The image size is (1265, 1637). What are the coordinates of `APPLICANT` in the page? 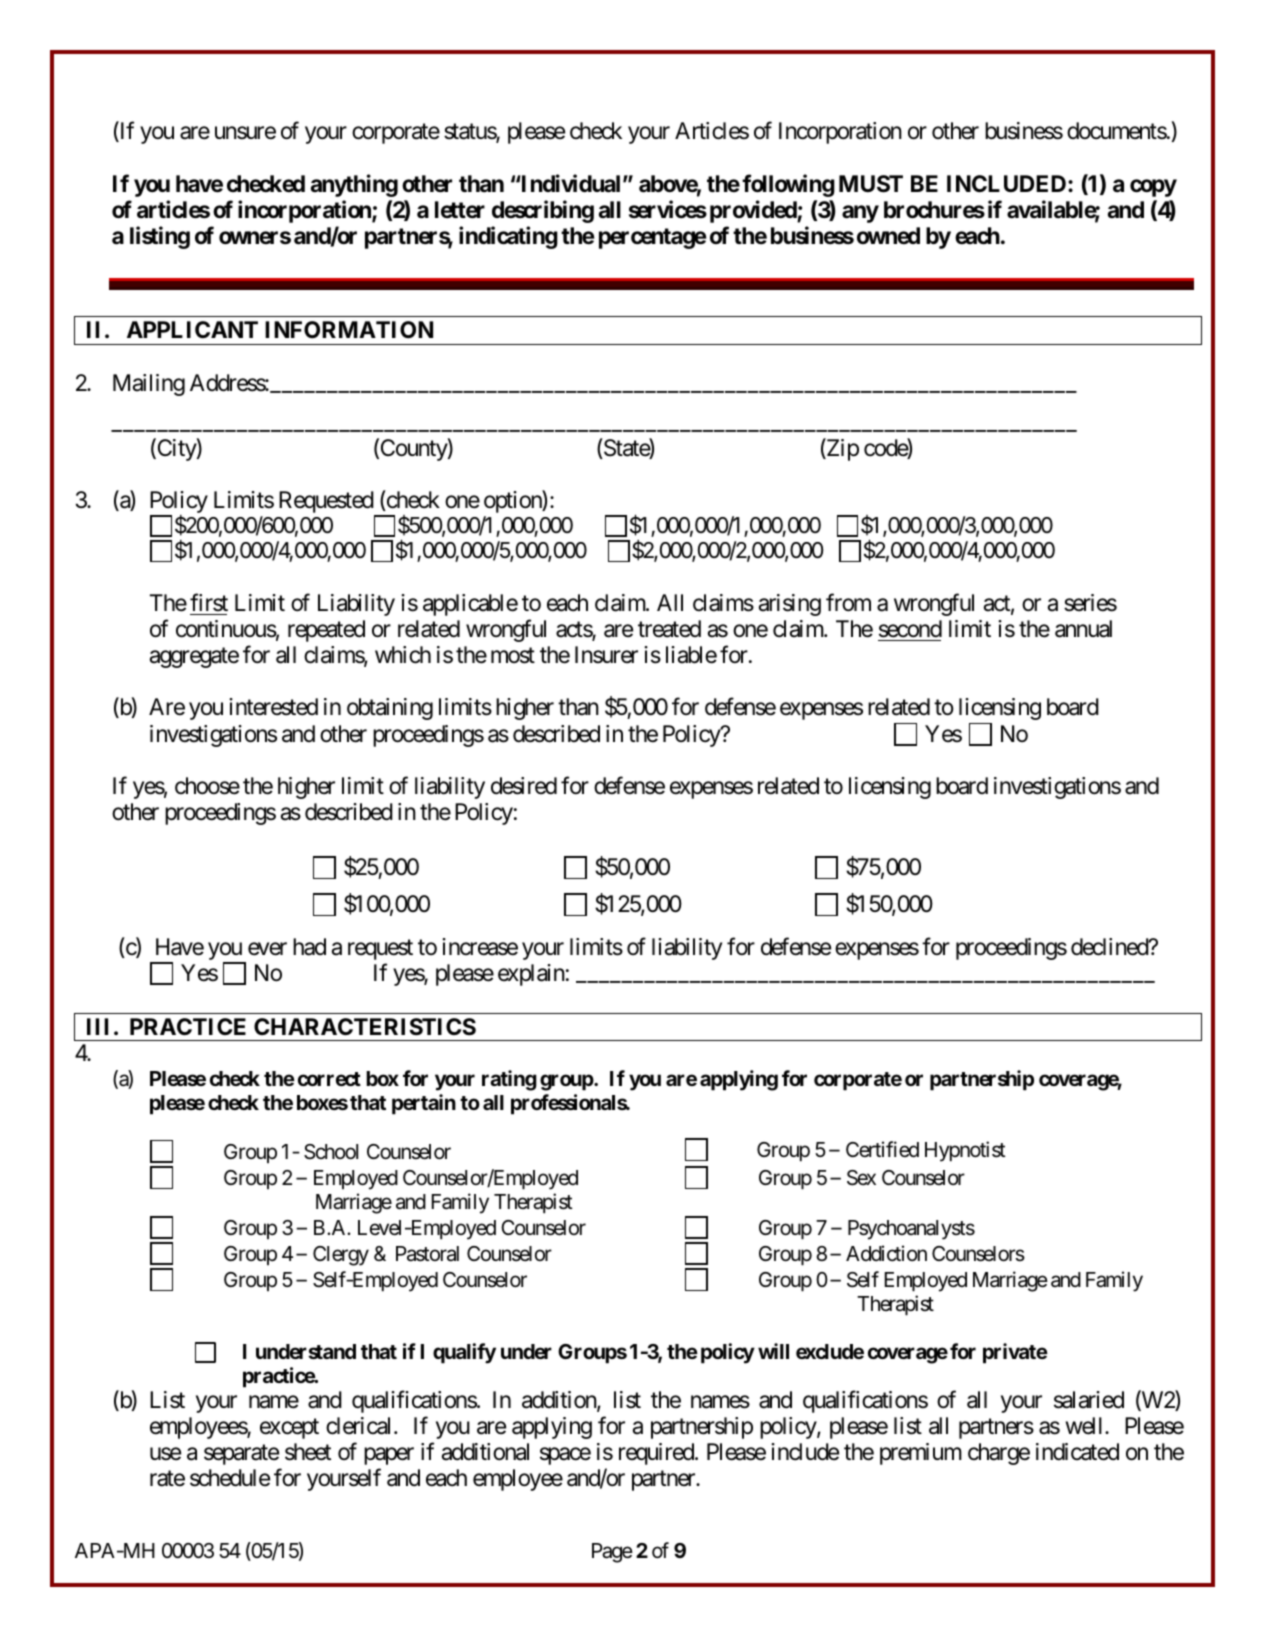 It's located at (192, 329).
